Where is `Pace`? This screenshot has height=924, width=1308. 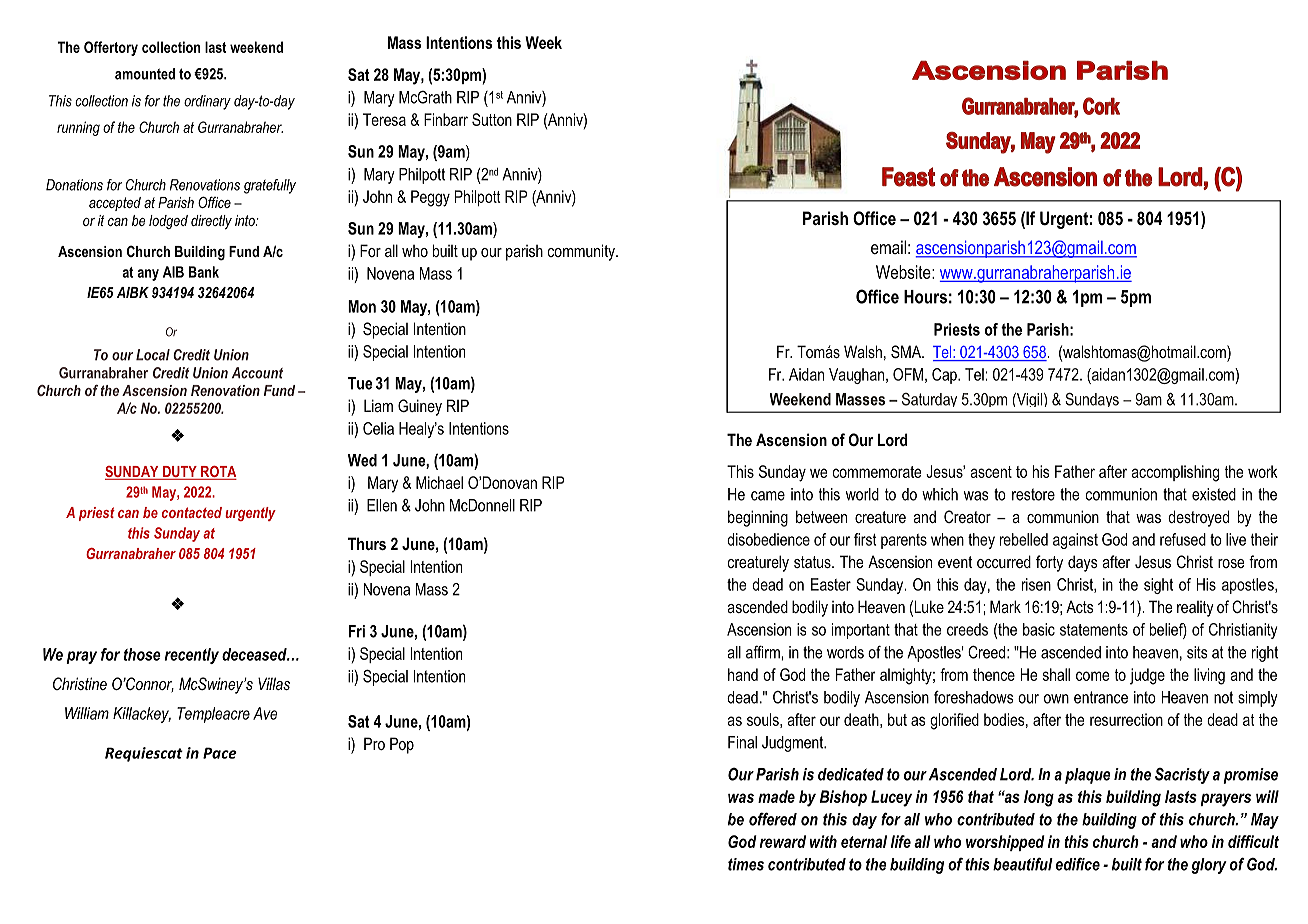 Pace is located at coordinates (220, 753).
